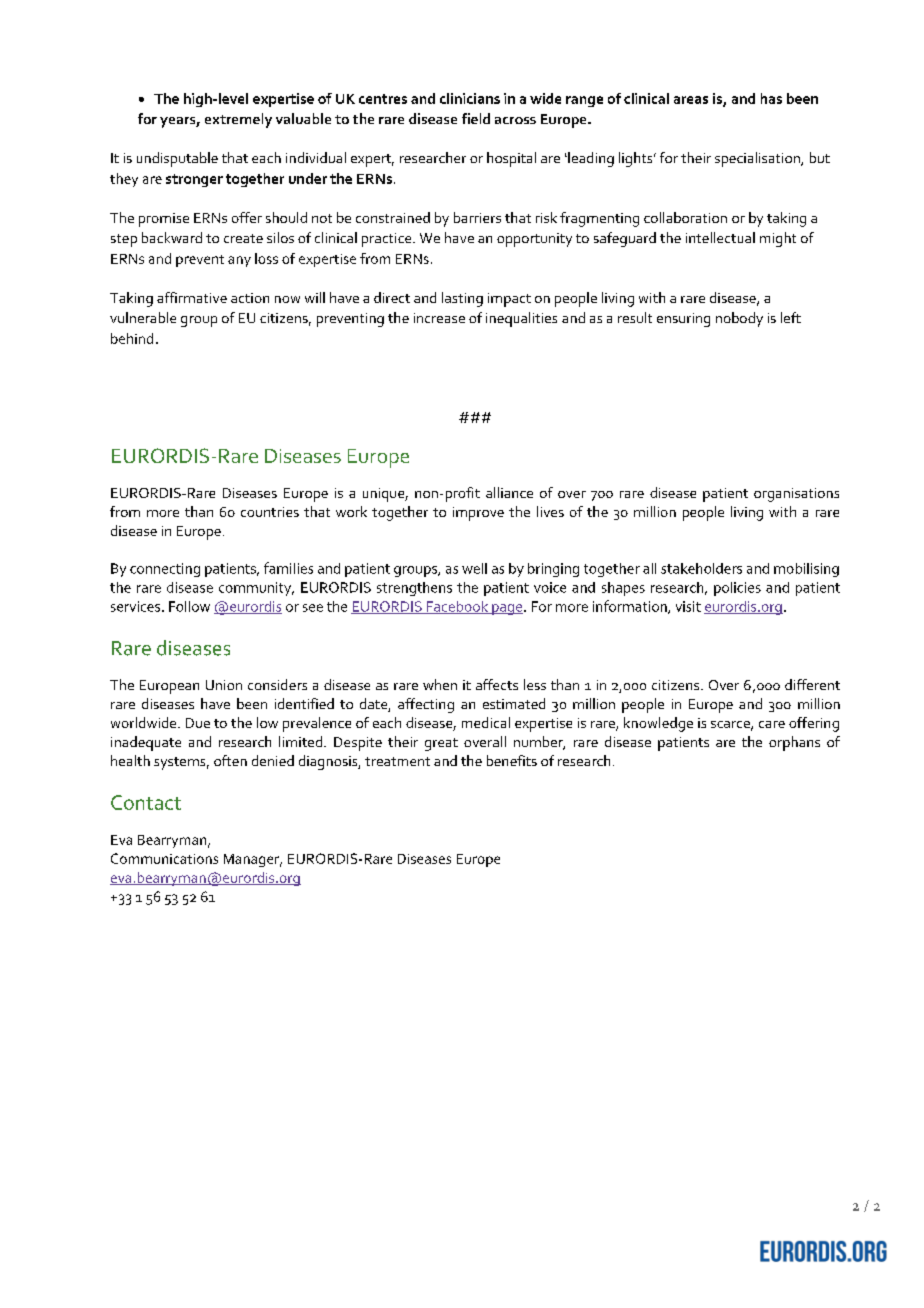 This page has width=924, height=1308. What do you see at coordinates (812, 684) in the page?
I see `different` at bounding box center [812, 684].
